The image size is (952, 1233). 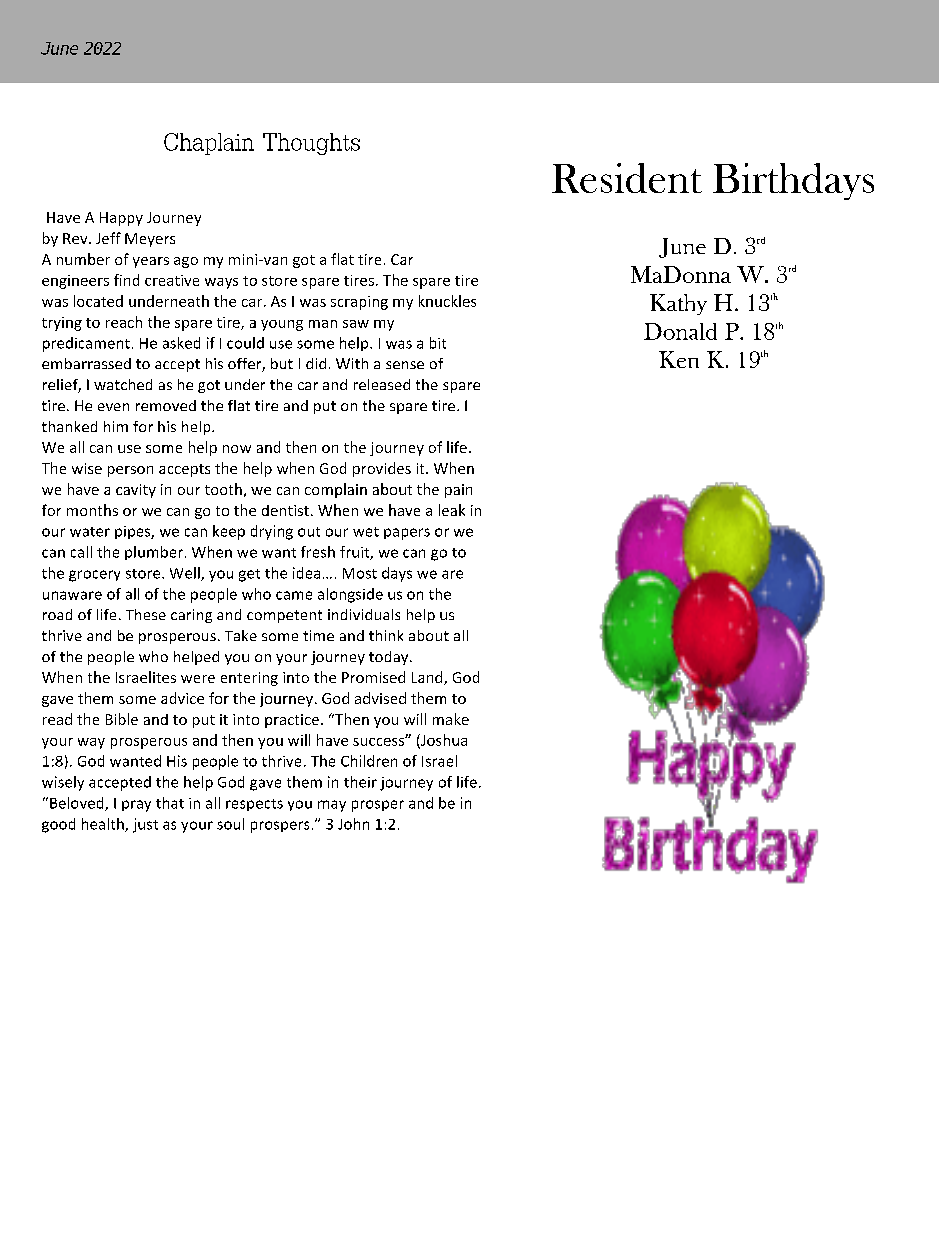 I want to click on Resident, so click(x=627, y=178).
